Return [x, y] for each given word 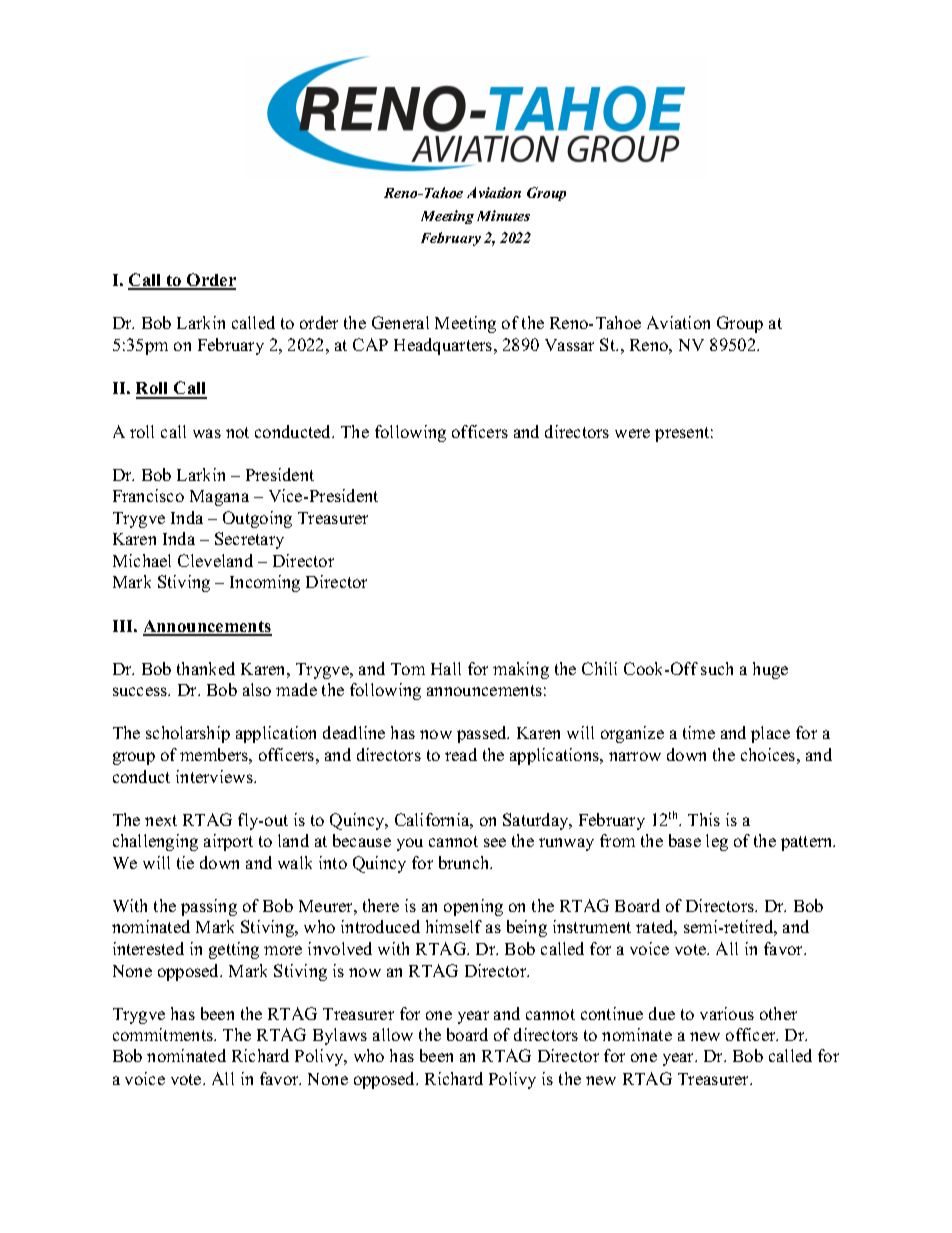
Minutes [503, 215]
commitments [164, 1034]
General [400, 322]
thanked [206, 668]
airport [228, 842]
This [704, 819]
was [207, 433]
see [495, 842]
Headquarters [444, 346]
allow [393, 1034]
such [717, 668]
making [521, 670]
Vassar [569, 345]
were [632, 433]
